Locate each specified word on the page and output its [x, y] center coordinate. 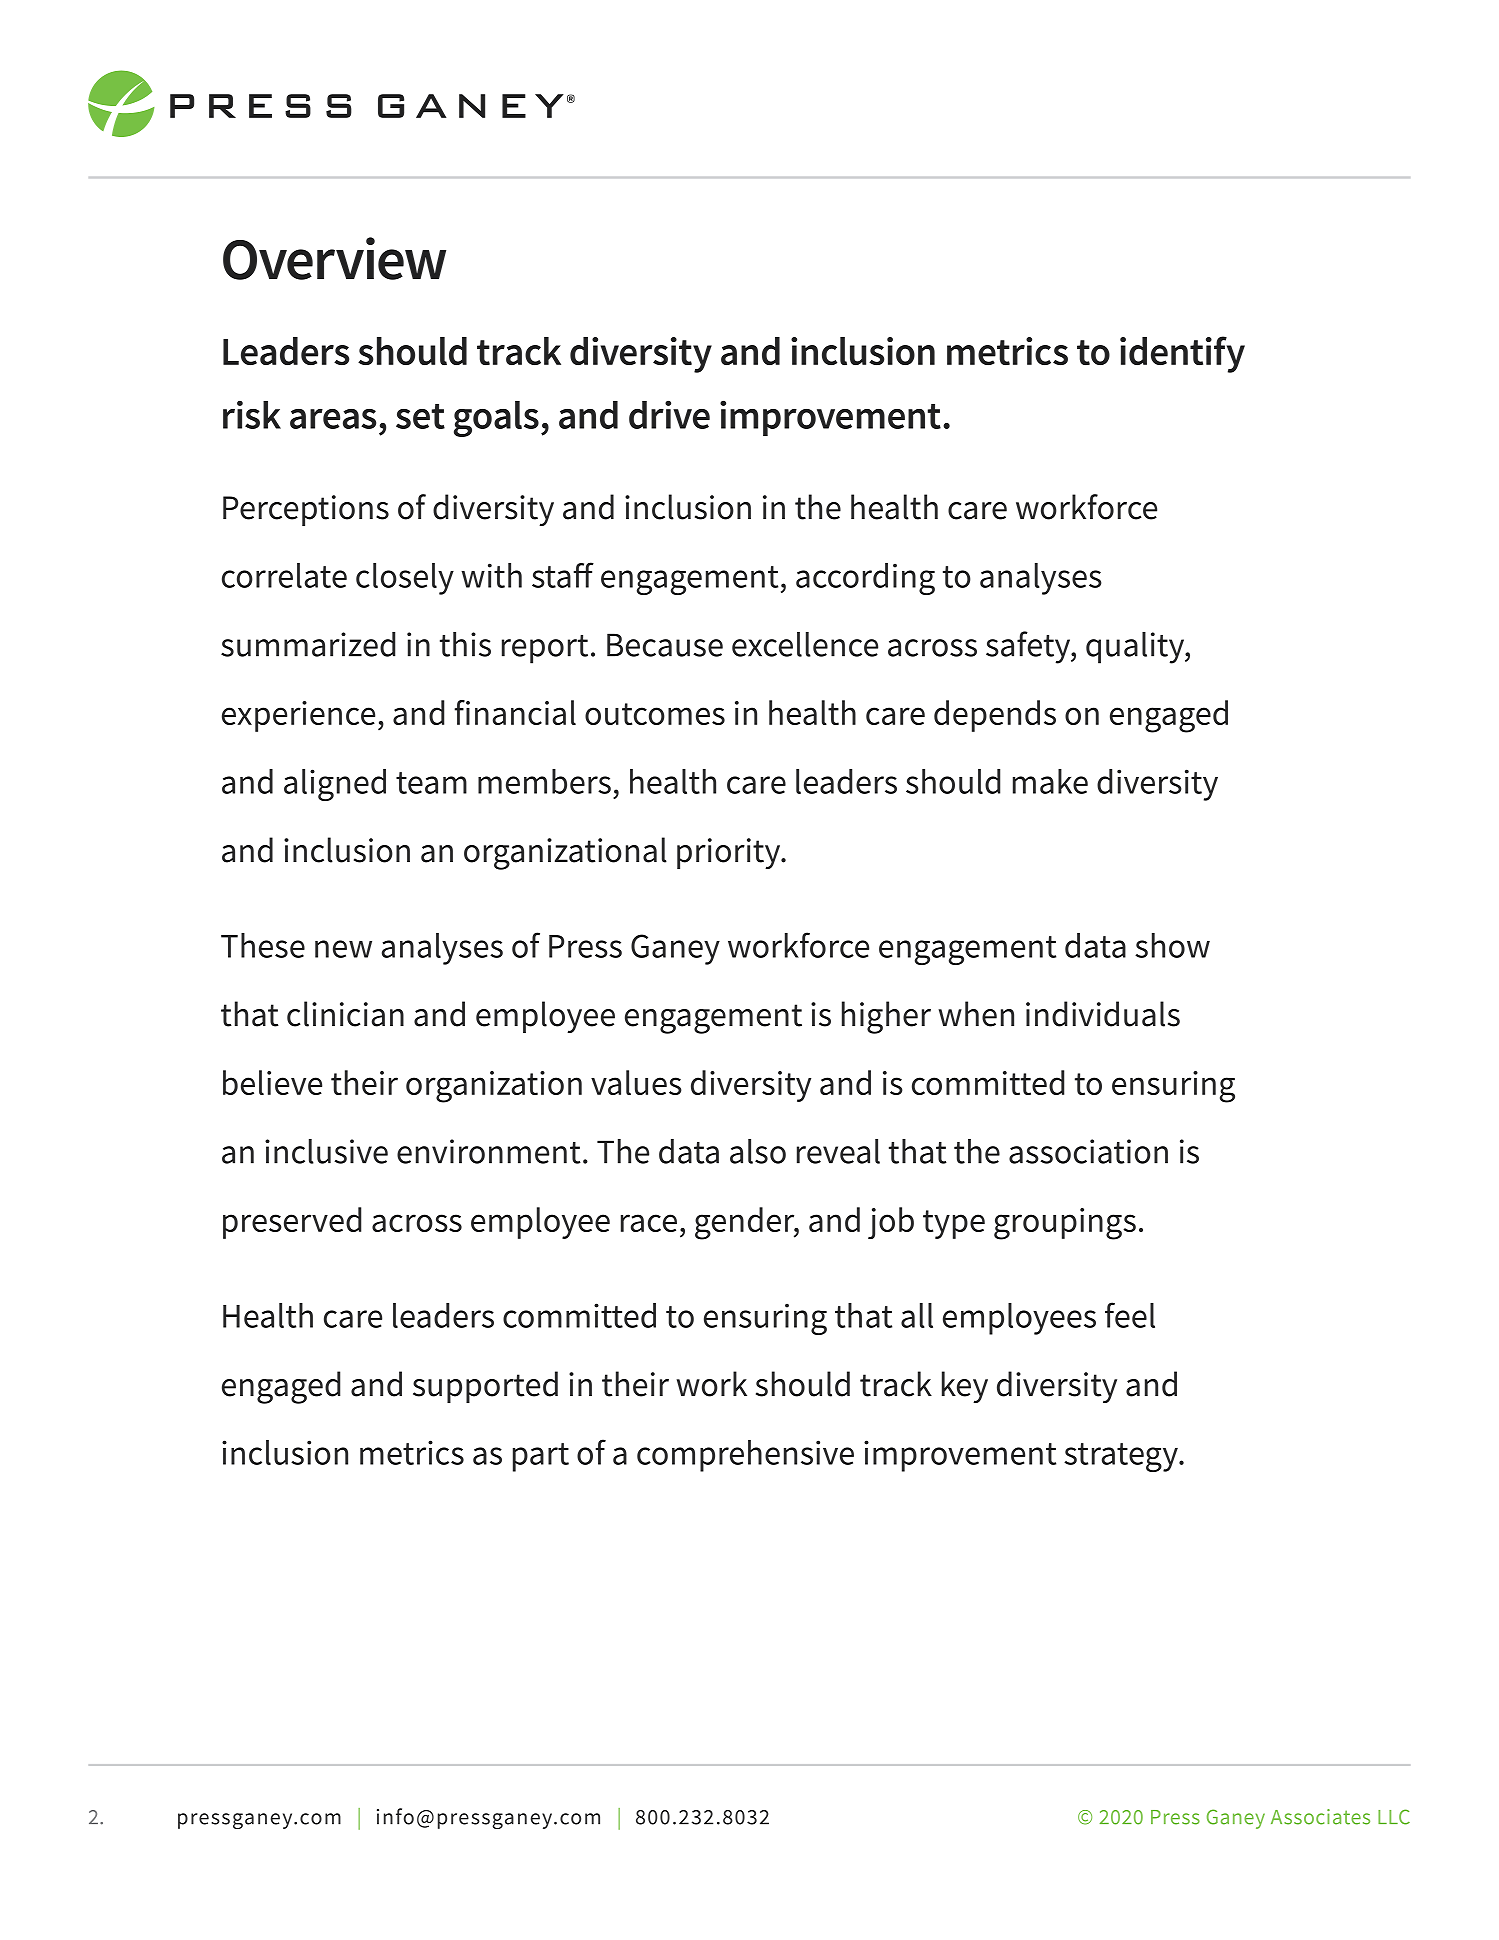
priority [730, 853]
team [431, 783]
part [541, 1457]
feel [1130, 1315]
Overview [334, 258]
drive [669, 414]
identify [1182, 354]
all [917, 1315]
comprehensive [745, 1456]
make [1050, 781]
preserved [292, 1223]
